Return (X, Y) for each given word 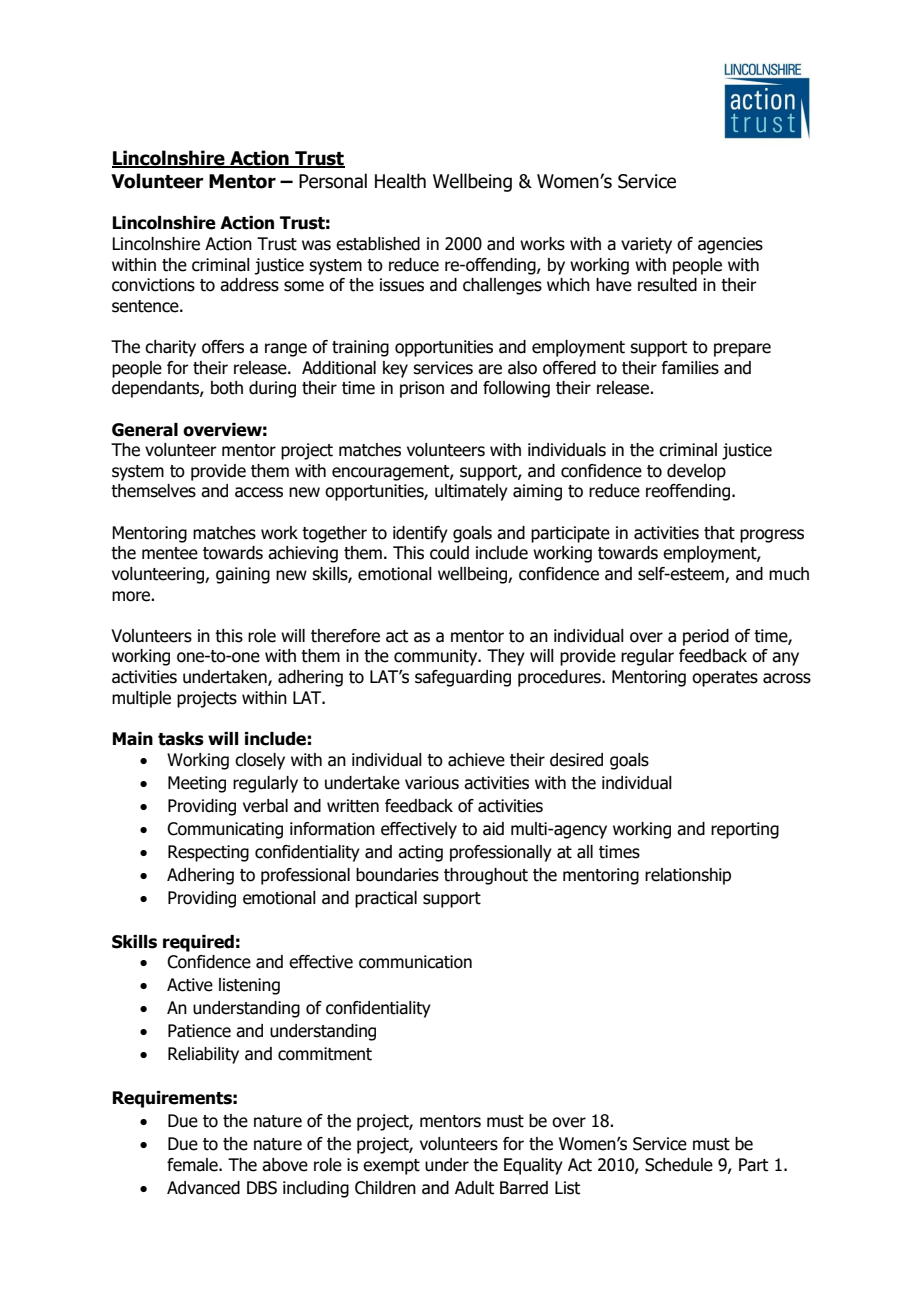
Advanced (203, 1188)
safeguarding (463, 678)
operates (725, 679)
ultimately (471, 492)
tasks (181, 739)
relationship (688, 876)
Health (400, 181)
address (249, 285)
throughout (486, 876)
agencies (730, 245)
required (198, 943)
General (145, 430)
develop (696, 472)
